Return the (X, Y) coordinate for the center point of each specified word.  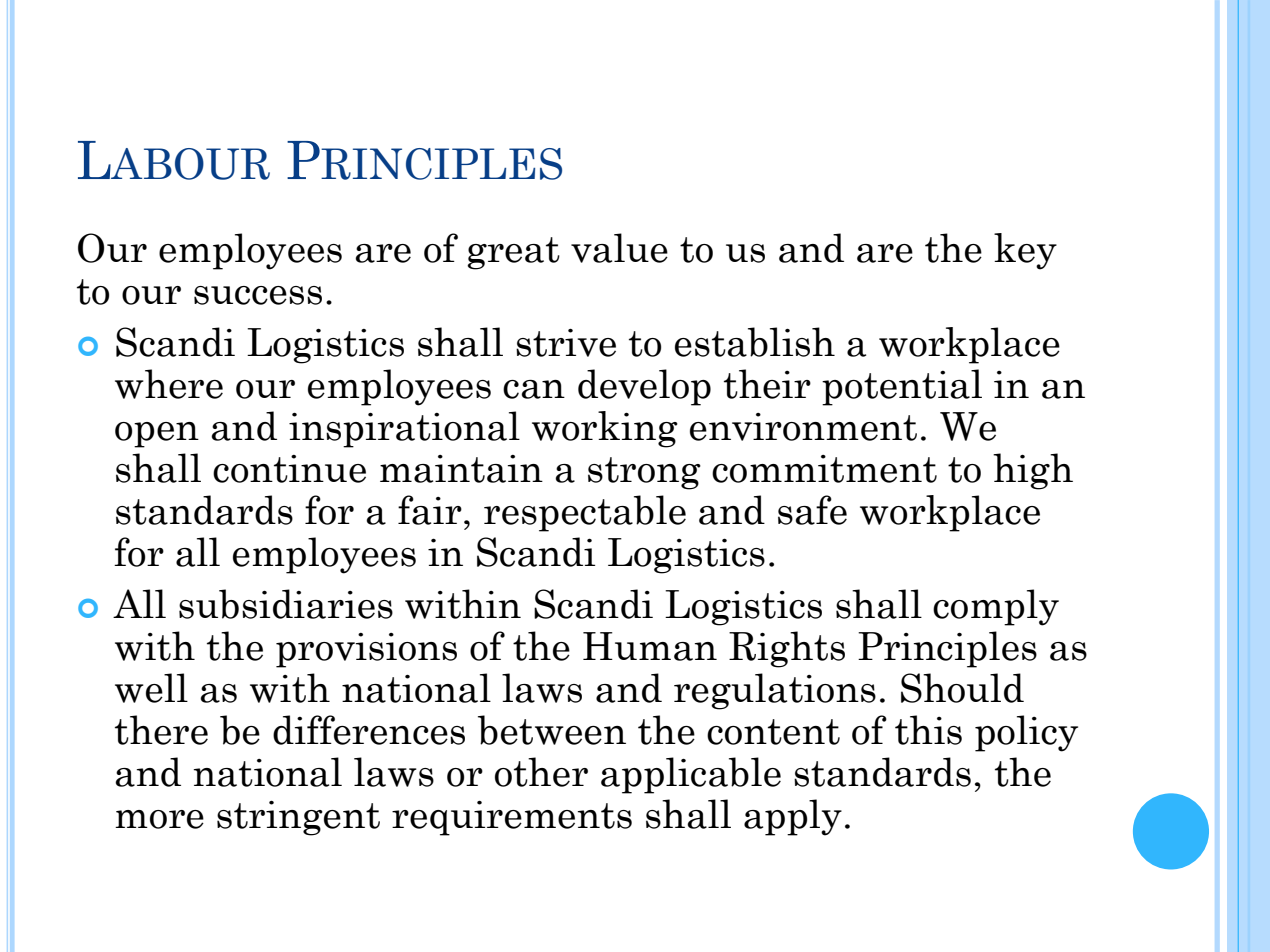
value (619, 248)
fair (430, 510)
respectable (585, 513)
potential (902, 387)
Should (962, 688)
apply (793, 817)
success (258, 295)
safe (812, 510)
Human (650, 646)
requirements (512, 818)
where (169, 384)
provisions (366, 650)
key (1025, 251)
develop (644, 387)
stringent (298, 818)
